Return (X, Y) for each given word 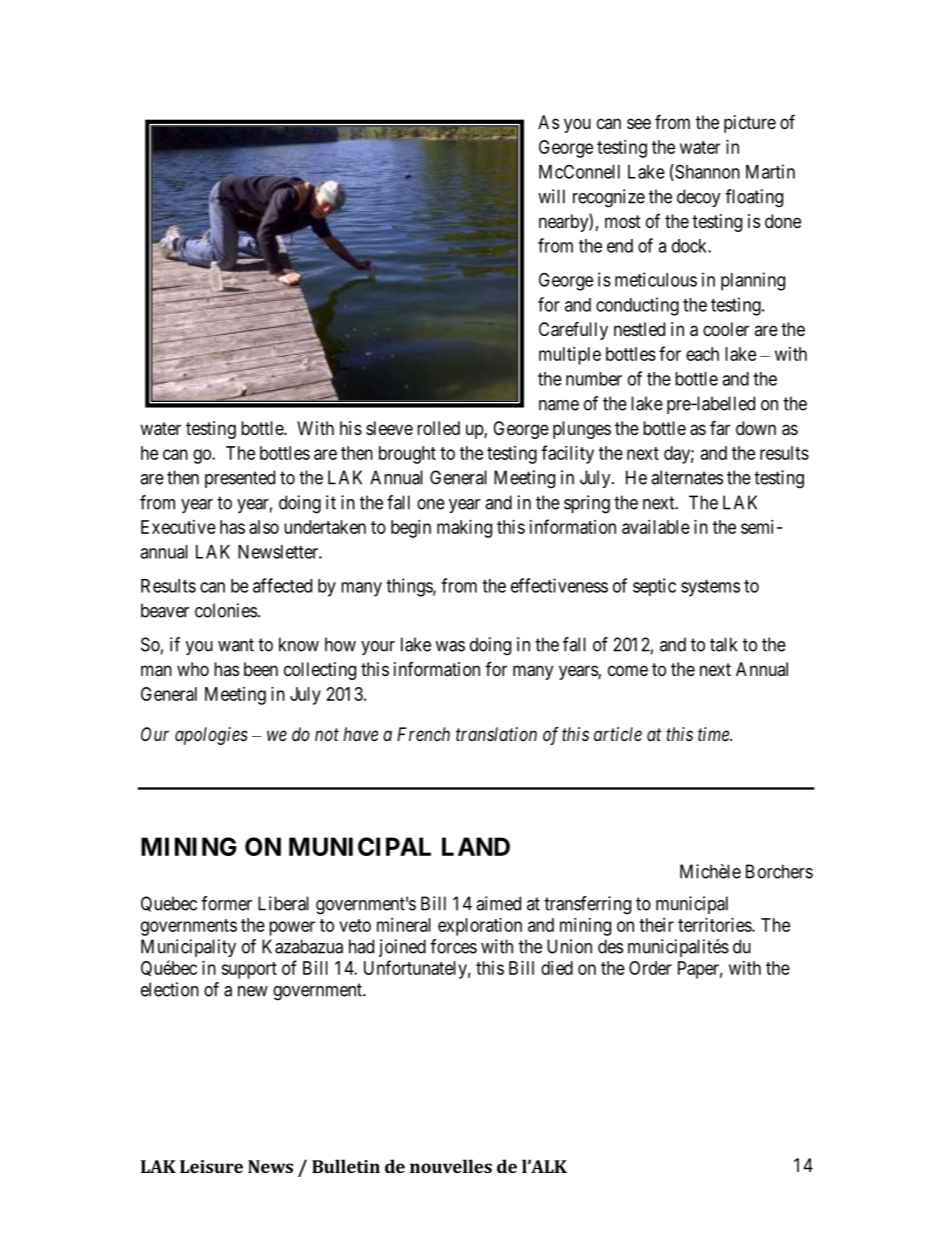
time (714, 734)
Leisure (211, 1166)
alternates (687, 477)
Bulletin (346, 1166)
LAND (476, 846)
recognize (609, 198)
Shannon (706, 172)
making (464, 529)
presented (240, 479)
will (551, 196)
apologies (211, 736)
